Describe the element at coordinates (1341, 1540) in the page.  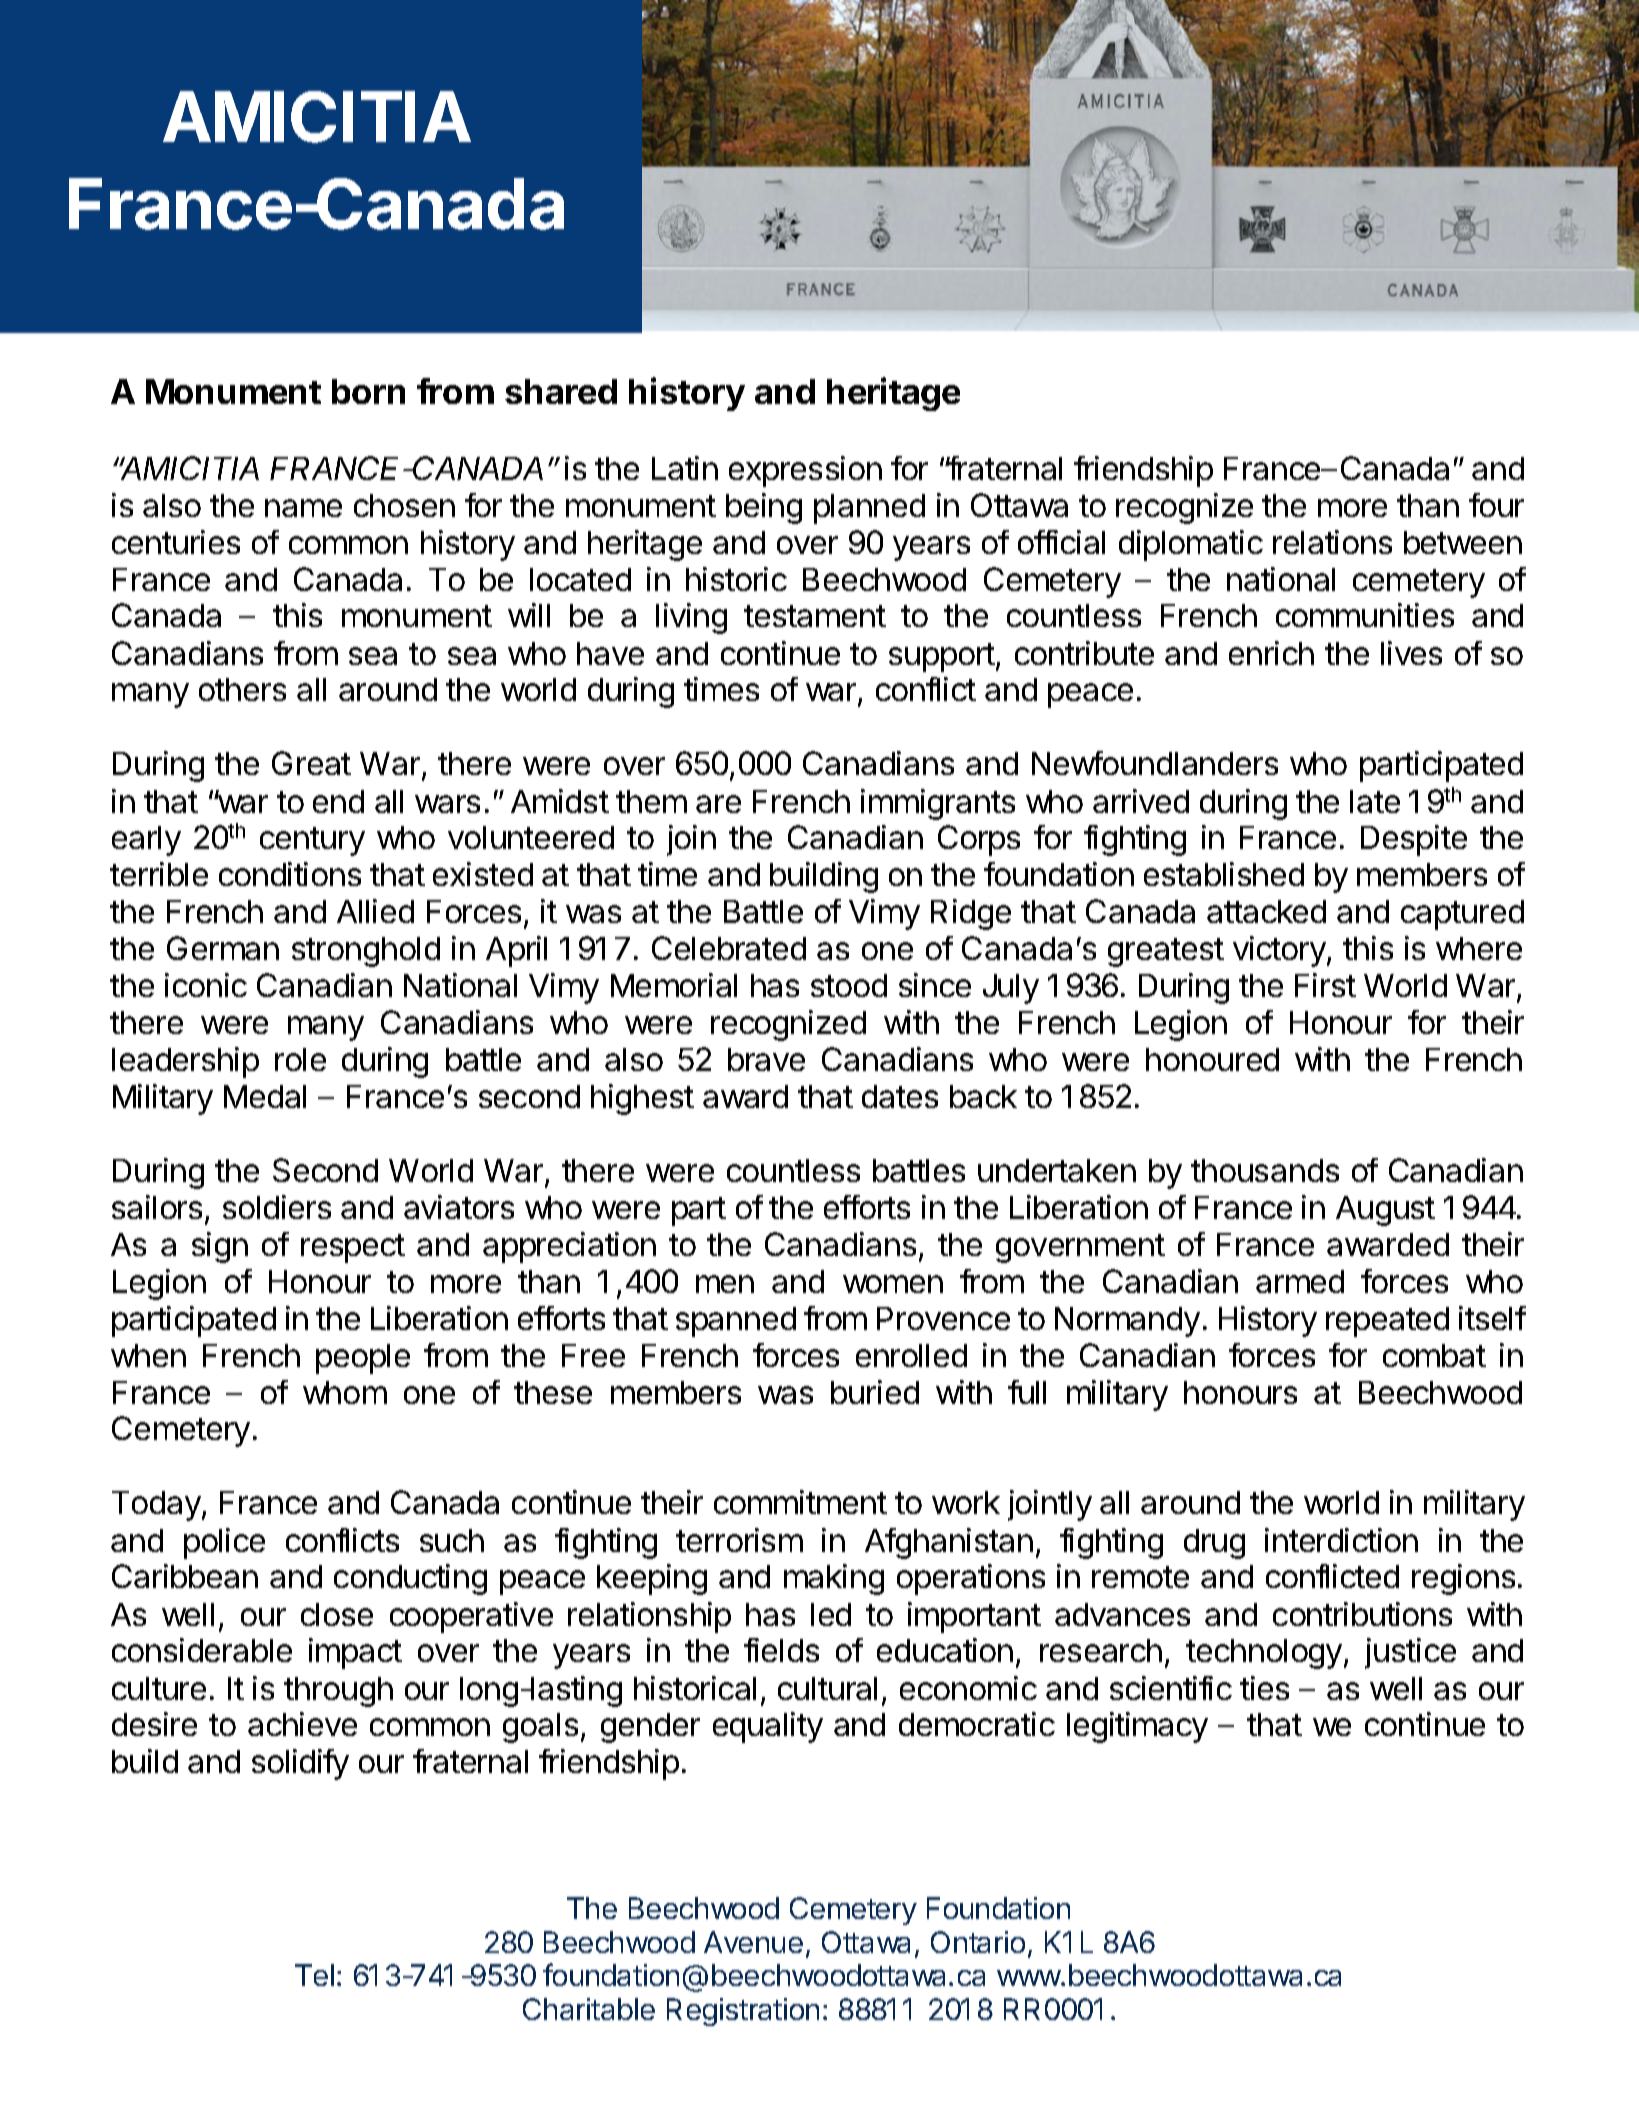
I see `interdiction` at that location.
